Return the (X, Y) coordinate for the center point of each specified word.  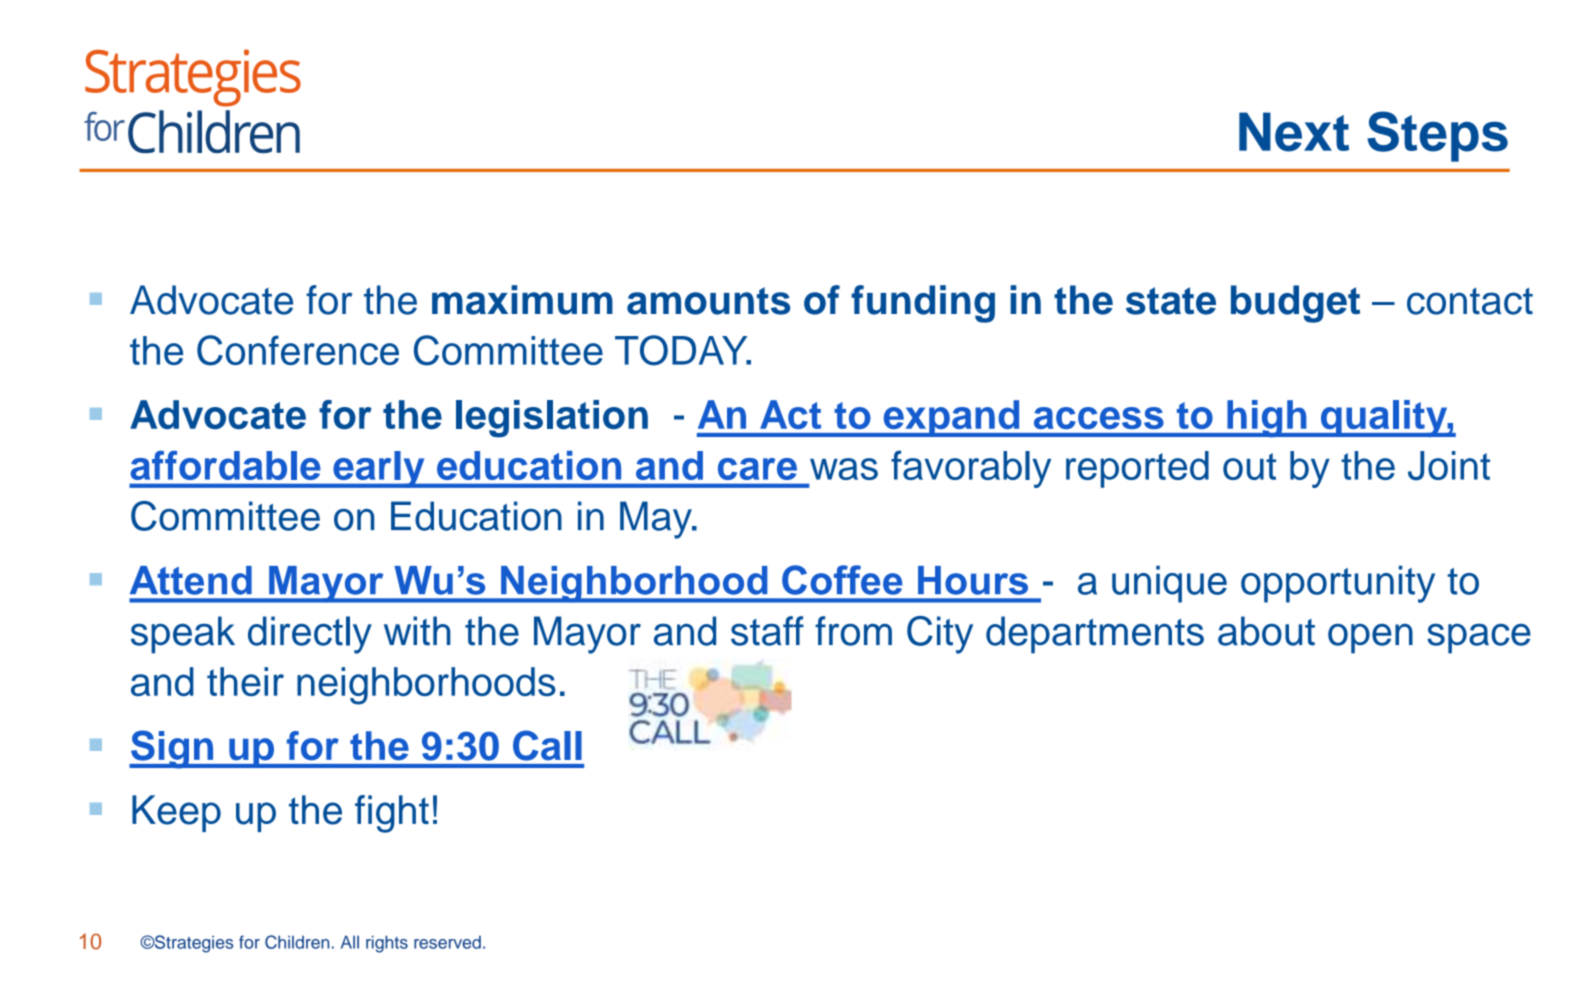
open (1370, 639)
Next (1294, 132)
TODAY (682, 350)
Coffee (842, 580)
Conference (298, 350)
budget (1295, 304)
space (1479, 638)
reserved (447, 942)
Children (297, 942)
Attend (191, 580)
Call (547, 745)
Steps (1437, 136)
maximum (522, 300)
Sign (172, 749)
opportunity (1338, 584)
